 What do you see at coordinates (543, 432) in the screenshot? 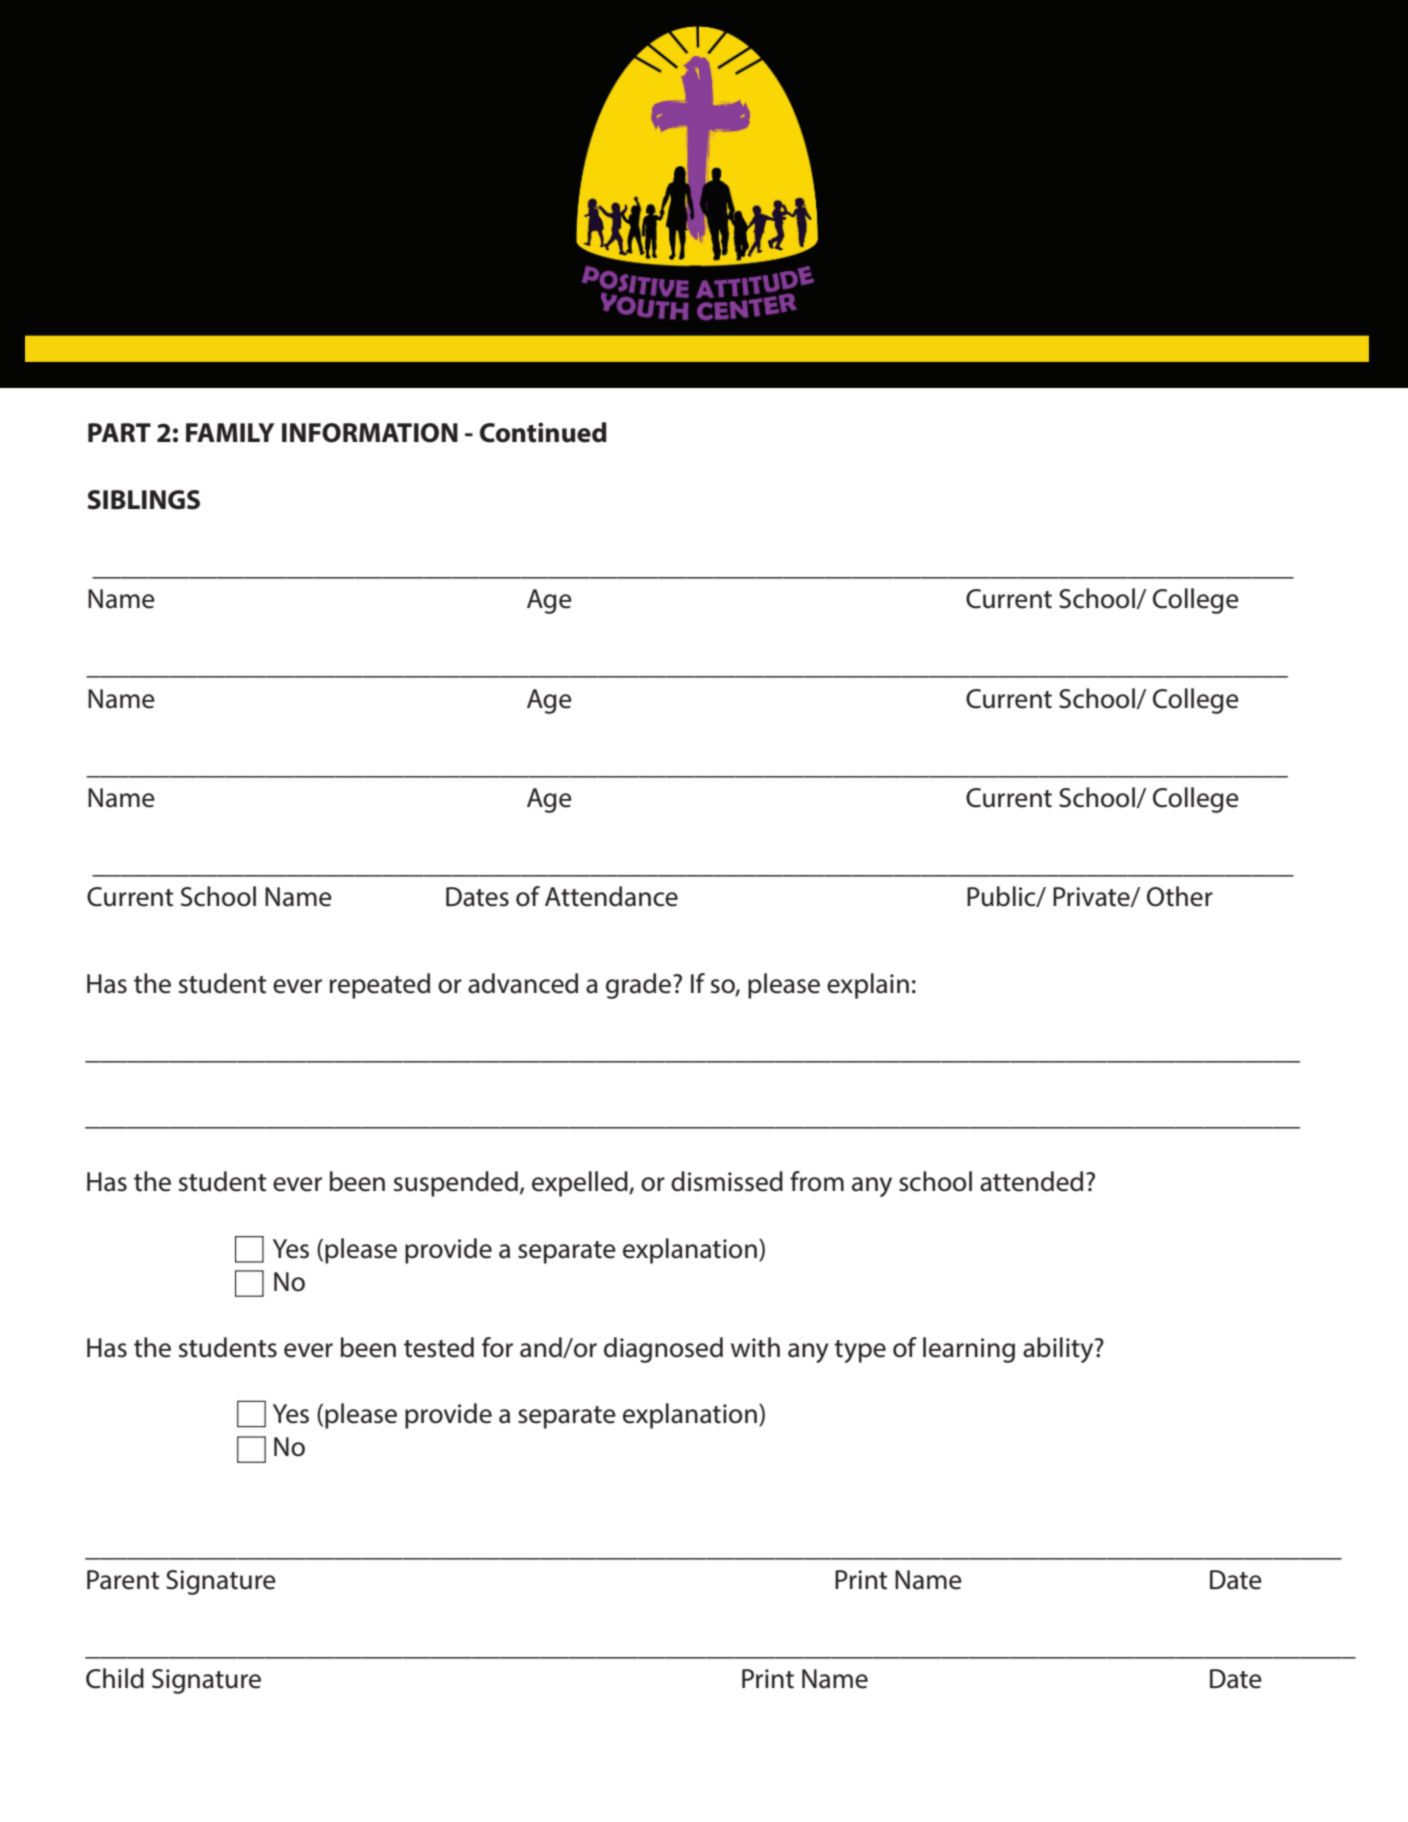
I see `Continued` at bounding box center [543, 432].
